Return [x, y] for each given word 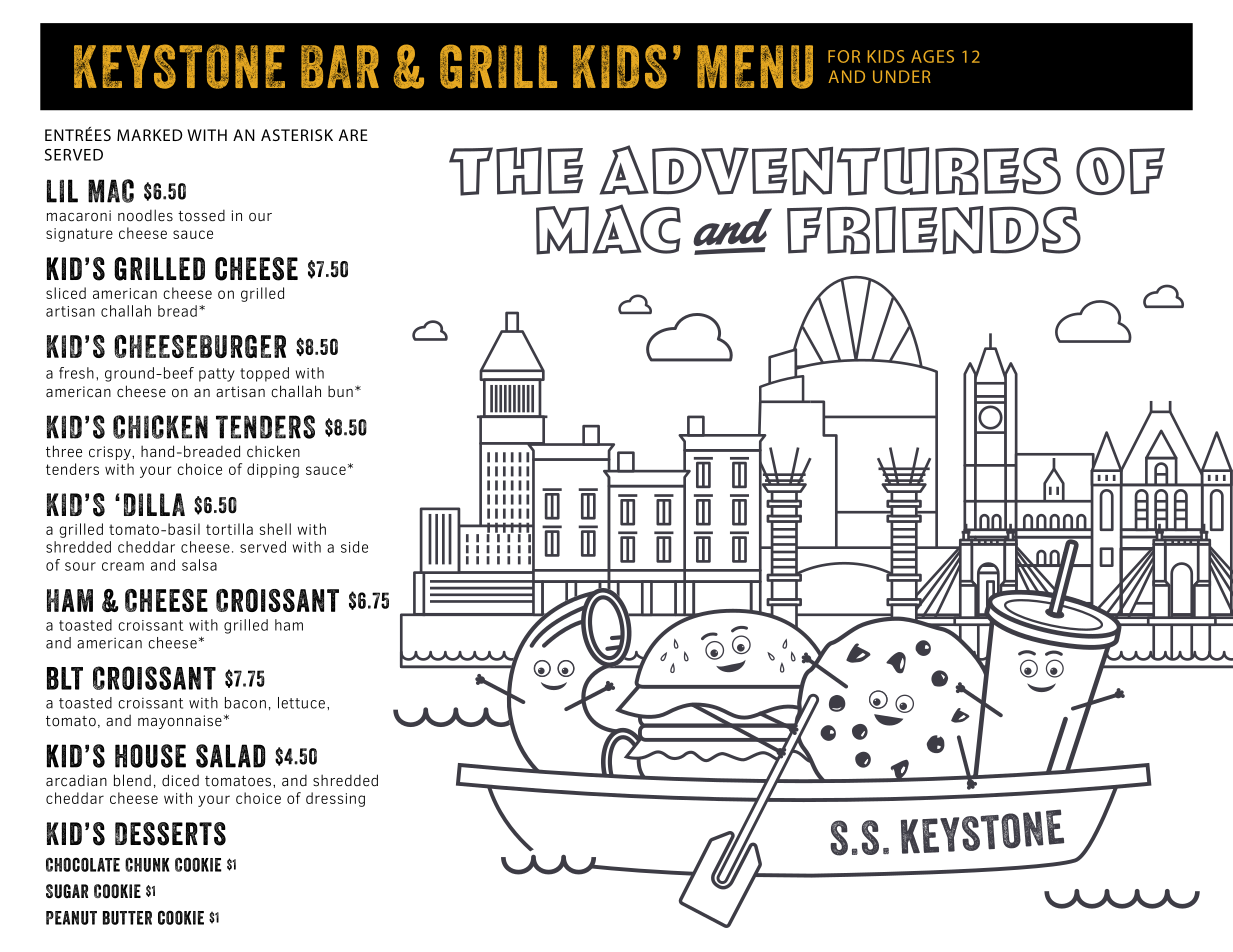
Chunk [147, 864]
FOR [844, 56]
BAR [340, 66]
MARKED [149, 135]
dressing [335, 799]
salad [231, 756]
